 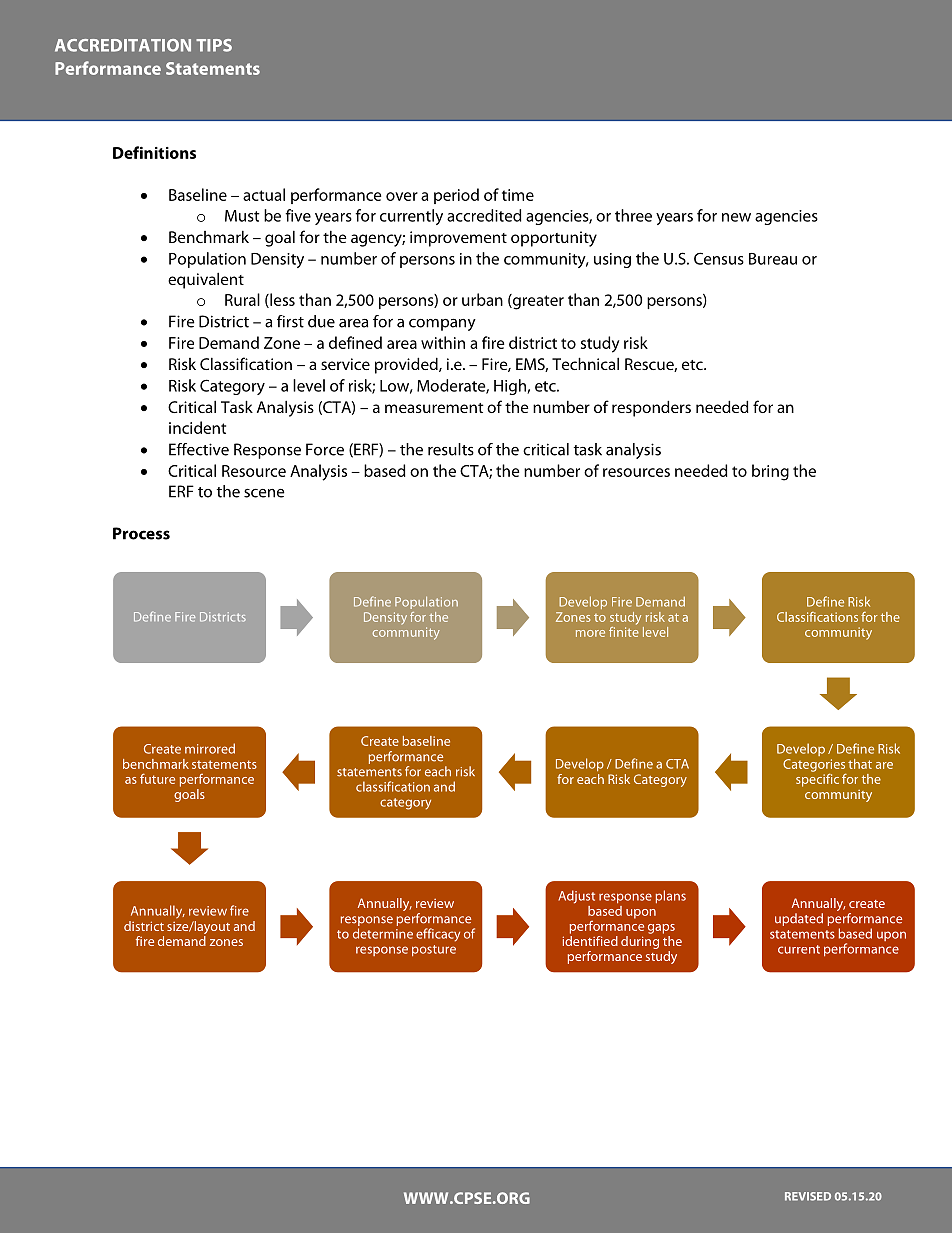 What do you see at coordinates (773, 259) in the page?
I see `Bureau` at bounding box center [773, 259].
